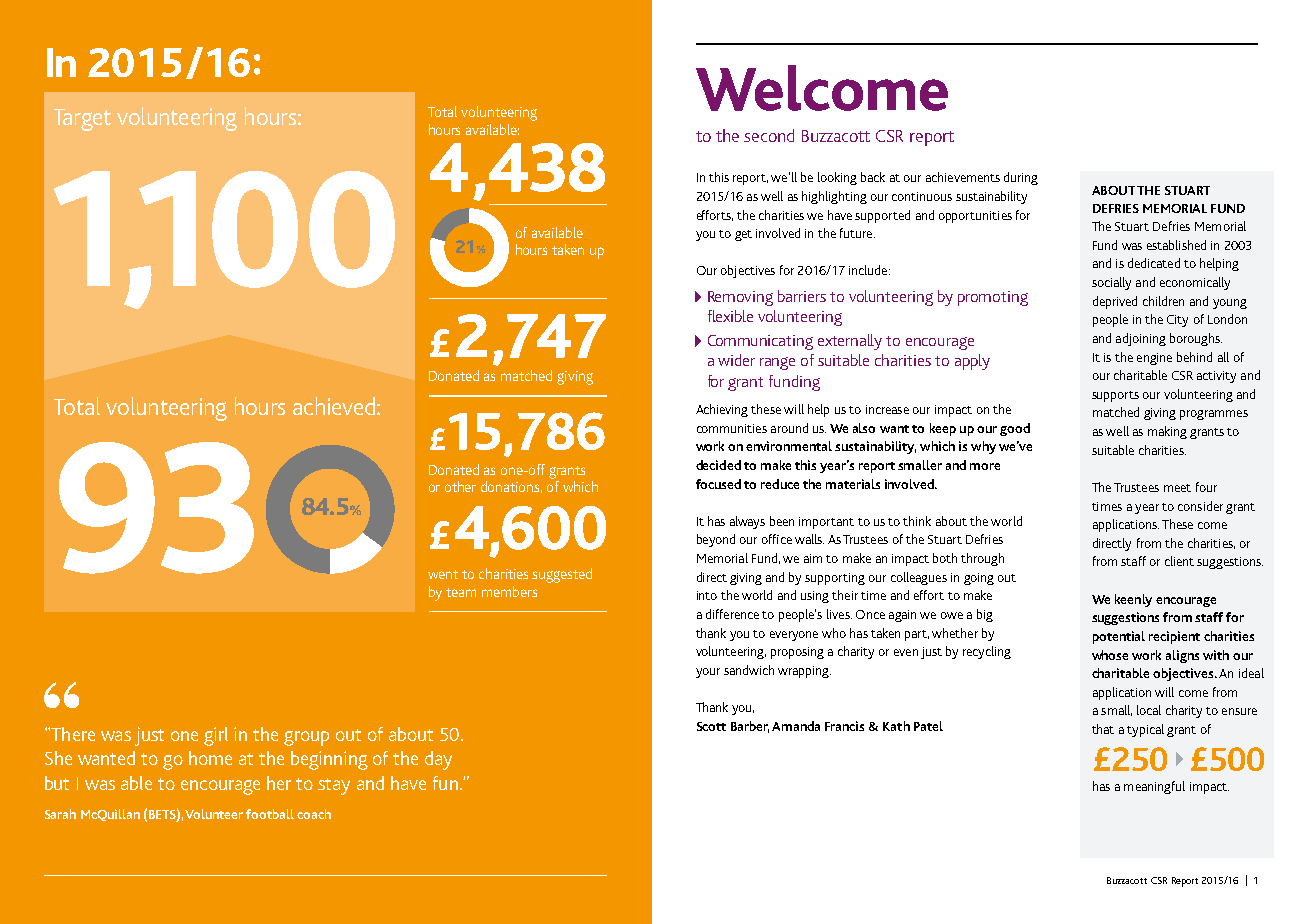 This image has height=924, width=1303. What do you see at coordinates (1154, 787) in the image?
I see `meaningful` at bounding box center [1154, 787].
